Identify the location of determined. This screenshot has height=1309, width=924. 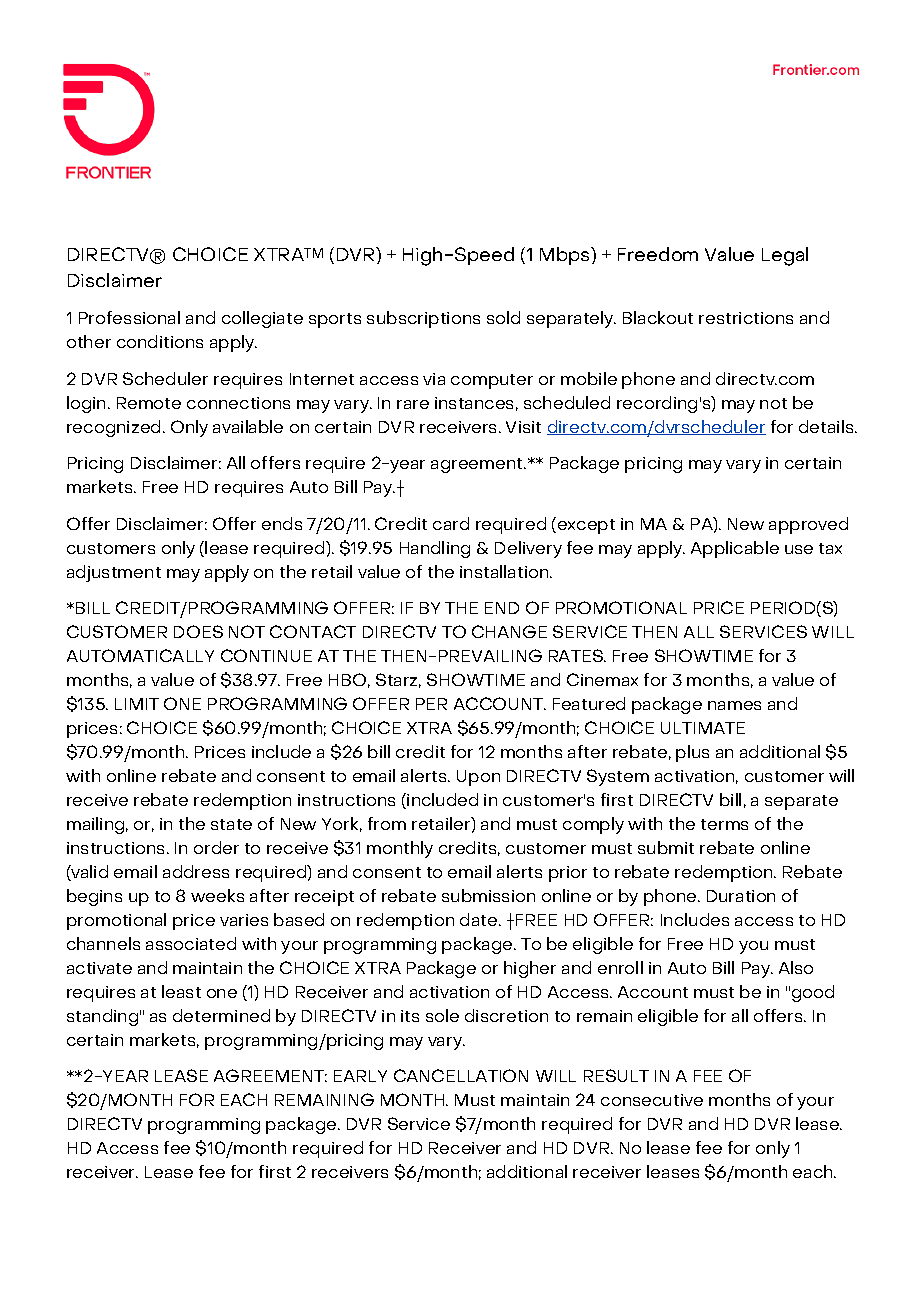
(221, 1015).
